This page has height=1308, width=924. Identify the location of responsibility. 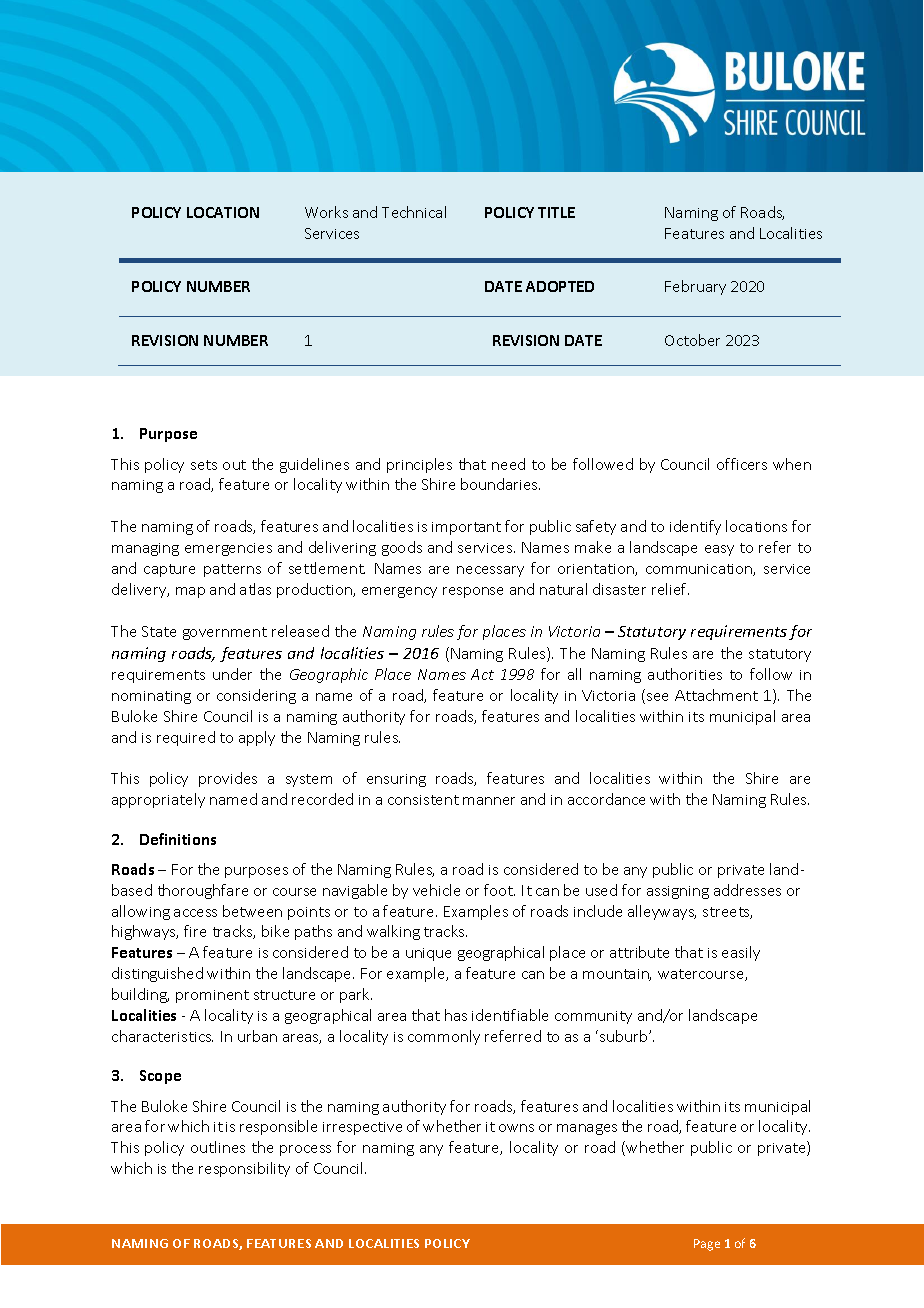
(244, 1169).
